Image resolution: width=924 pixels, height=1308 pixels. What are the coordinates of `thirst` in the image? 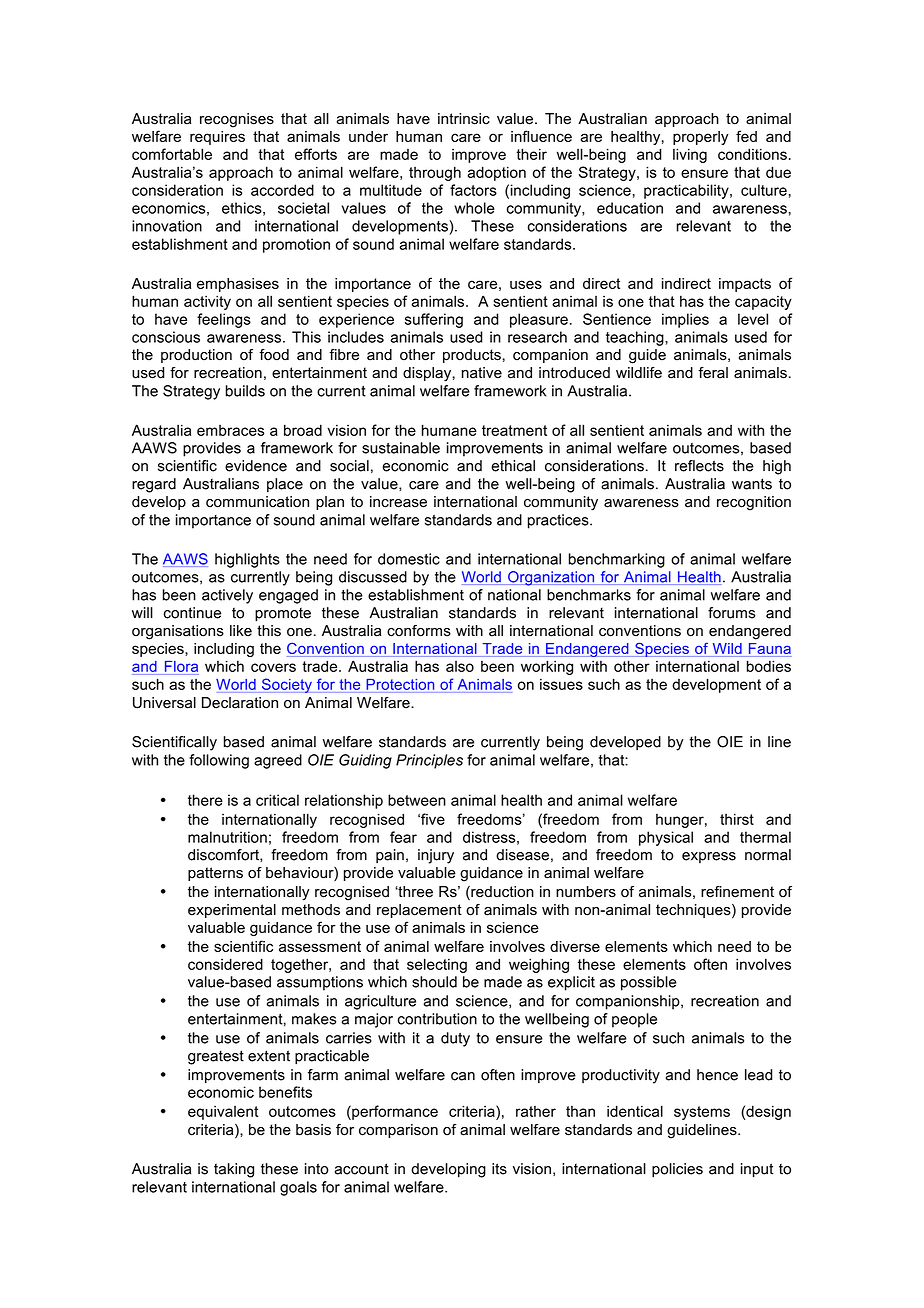 It's located at (737, 819).
